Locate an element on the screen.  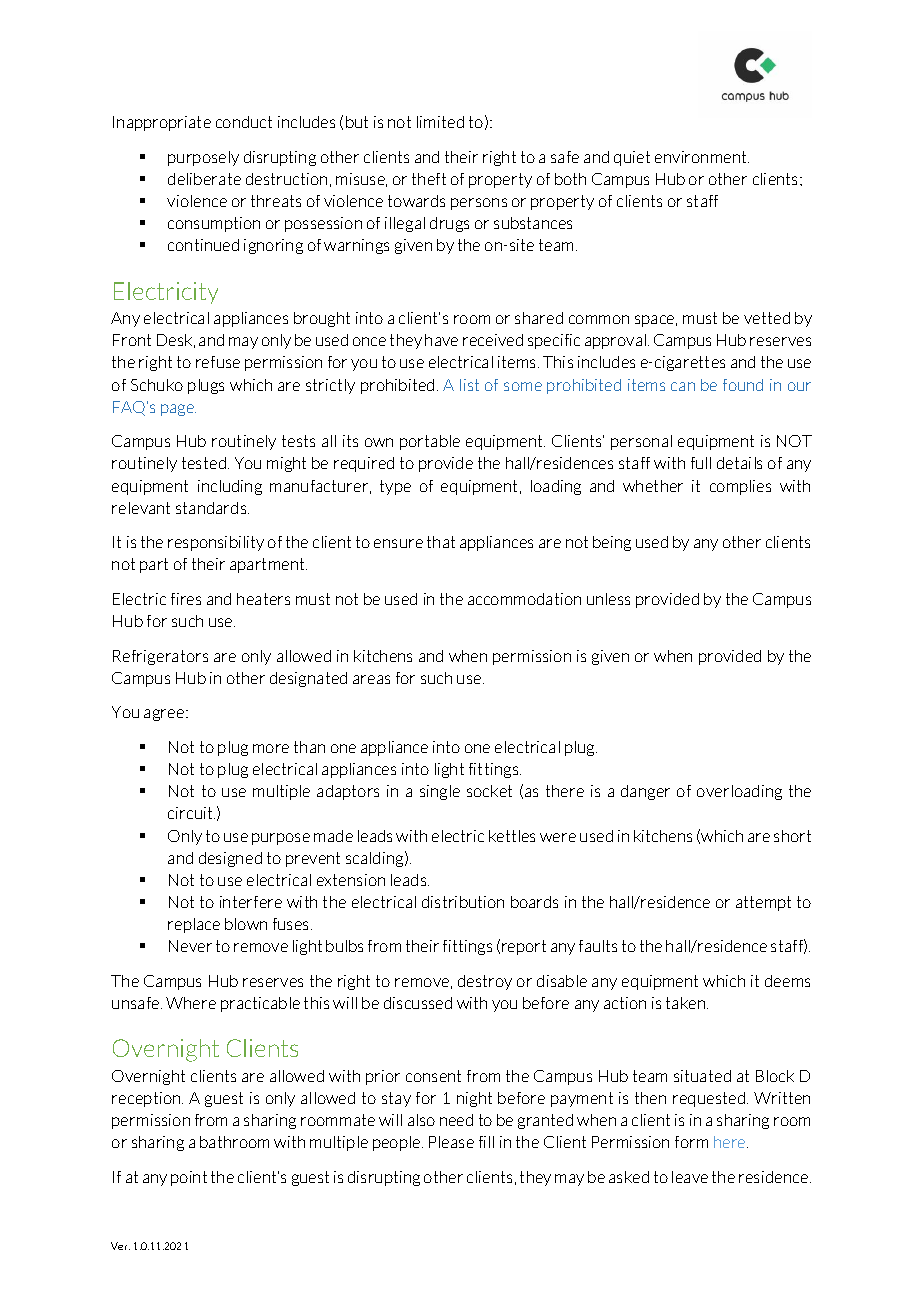
accommodation is located at coordinates (524, 599).
